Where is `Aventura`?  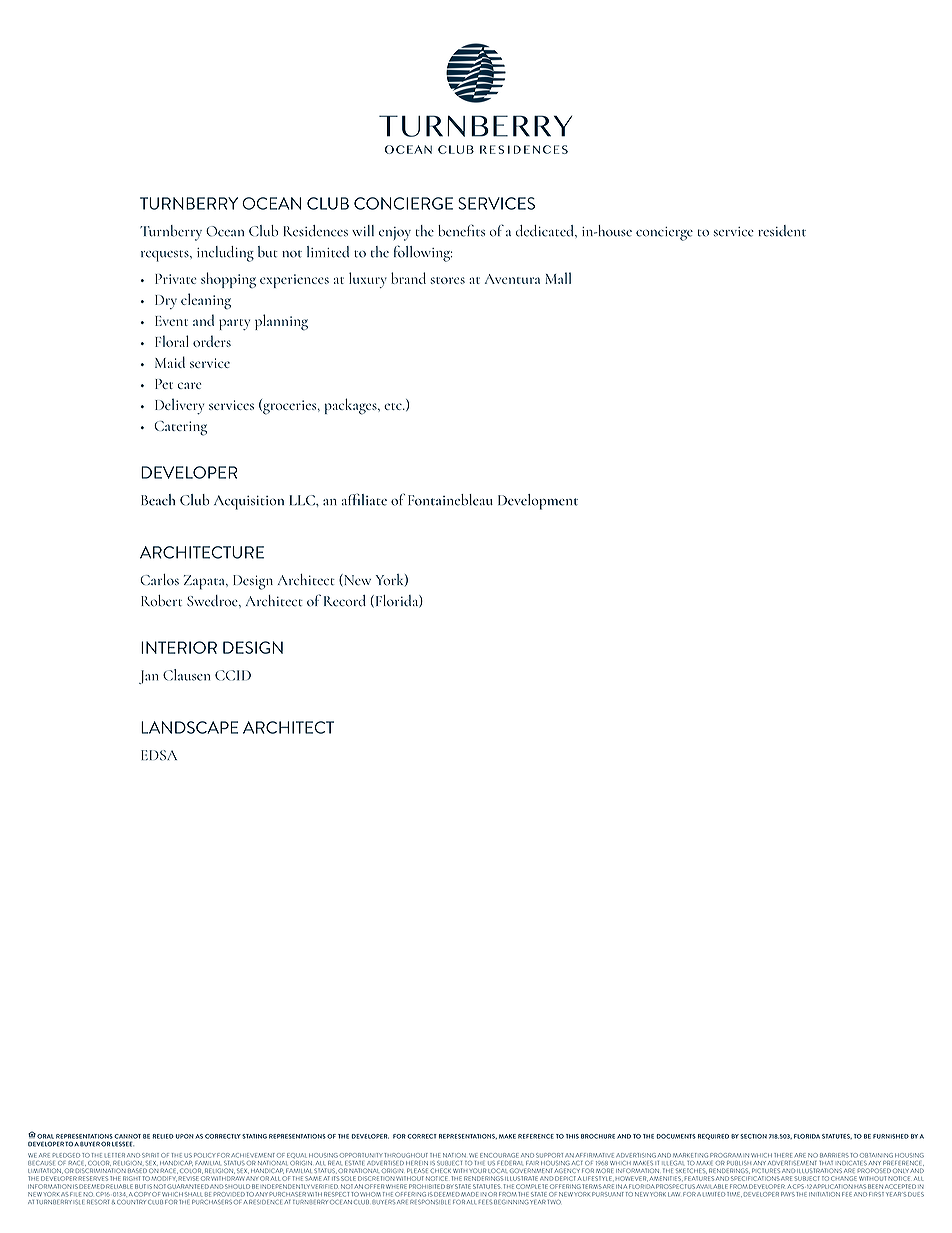
Aventura is located at coordinates (512, 279).
